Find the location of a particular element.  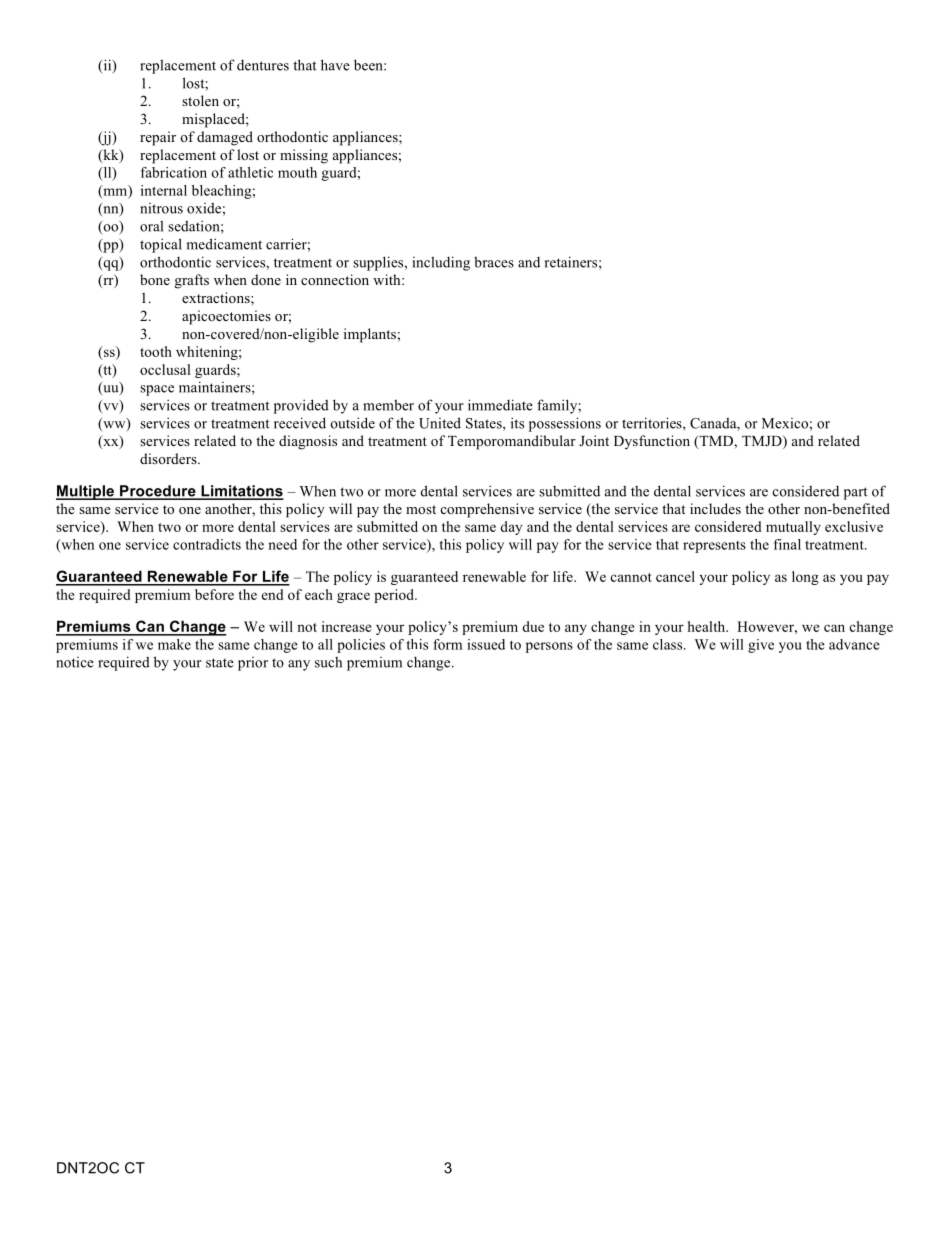

TMJD is located at coordinates (763, 442).
